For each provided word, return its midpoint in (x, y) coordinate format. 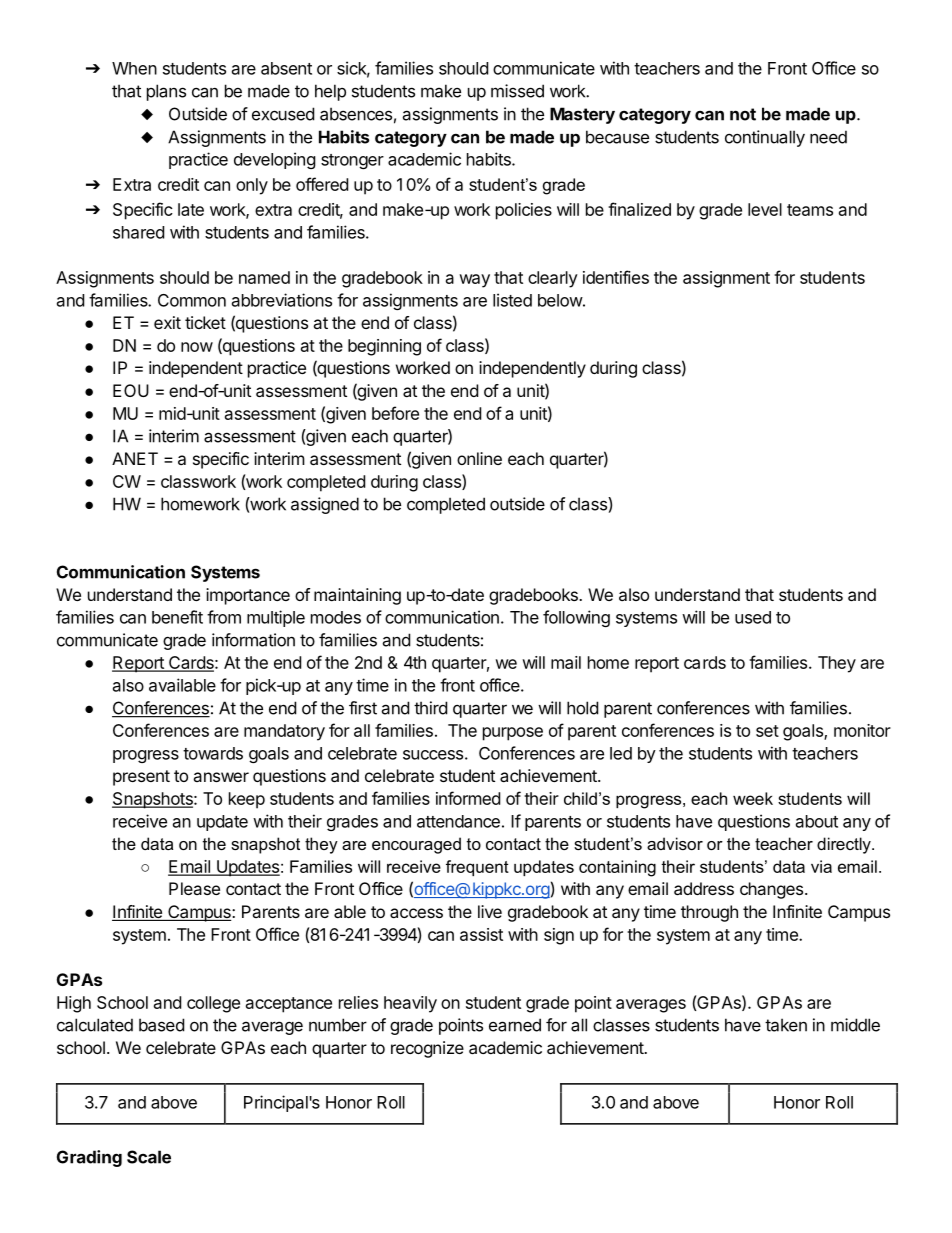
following (576, 618)
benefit (177, 617)
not (743, 114)
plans (166, 92)
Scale (149, 1157)
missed (517, 91)
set (767, 731)
